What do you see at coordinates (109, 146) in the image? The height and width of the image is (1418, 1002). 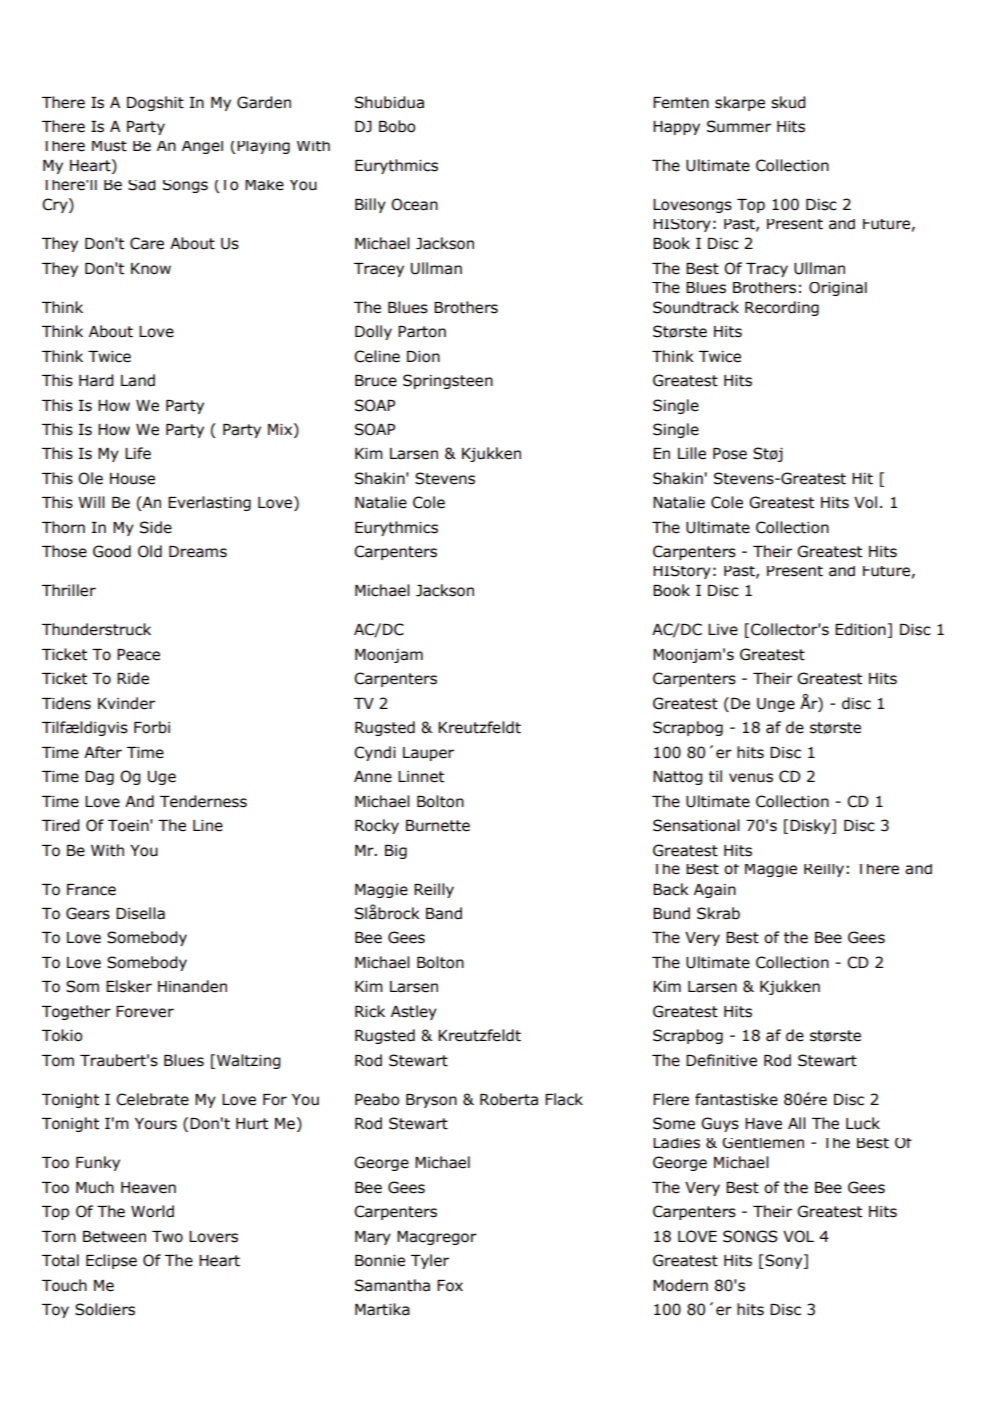 I see `Must` at bounding box center [109, 146].
